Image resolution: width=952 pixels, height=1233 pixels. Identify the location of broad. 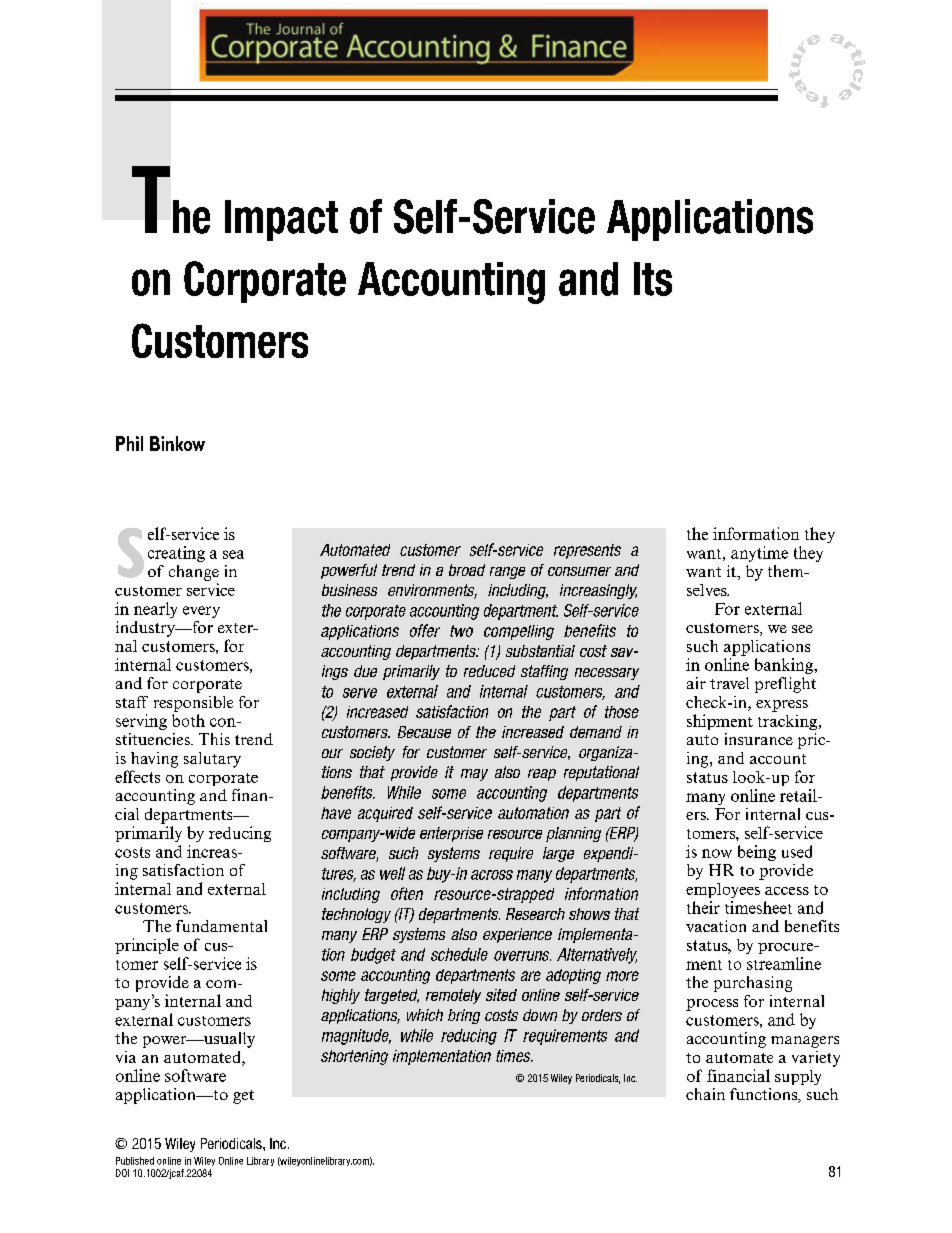
(467, 570).
